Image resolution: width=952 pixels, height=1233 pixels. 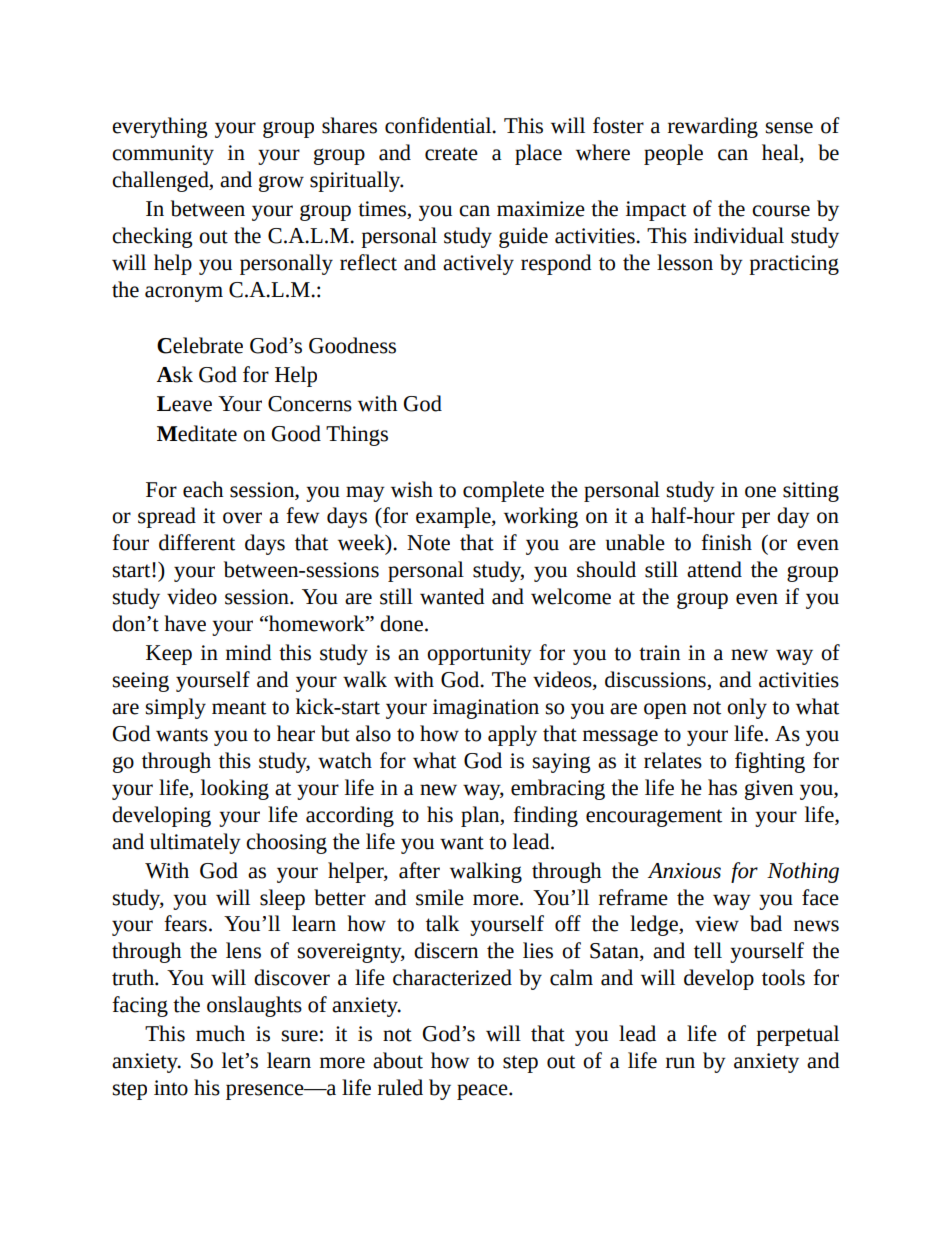 I want to click on heal, so click(x=781, y=153).
